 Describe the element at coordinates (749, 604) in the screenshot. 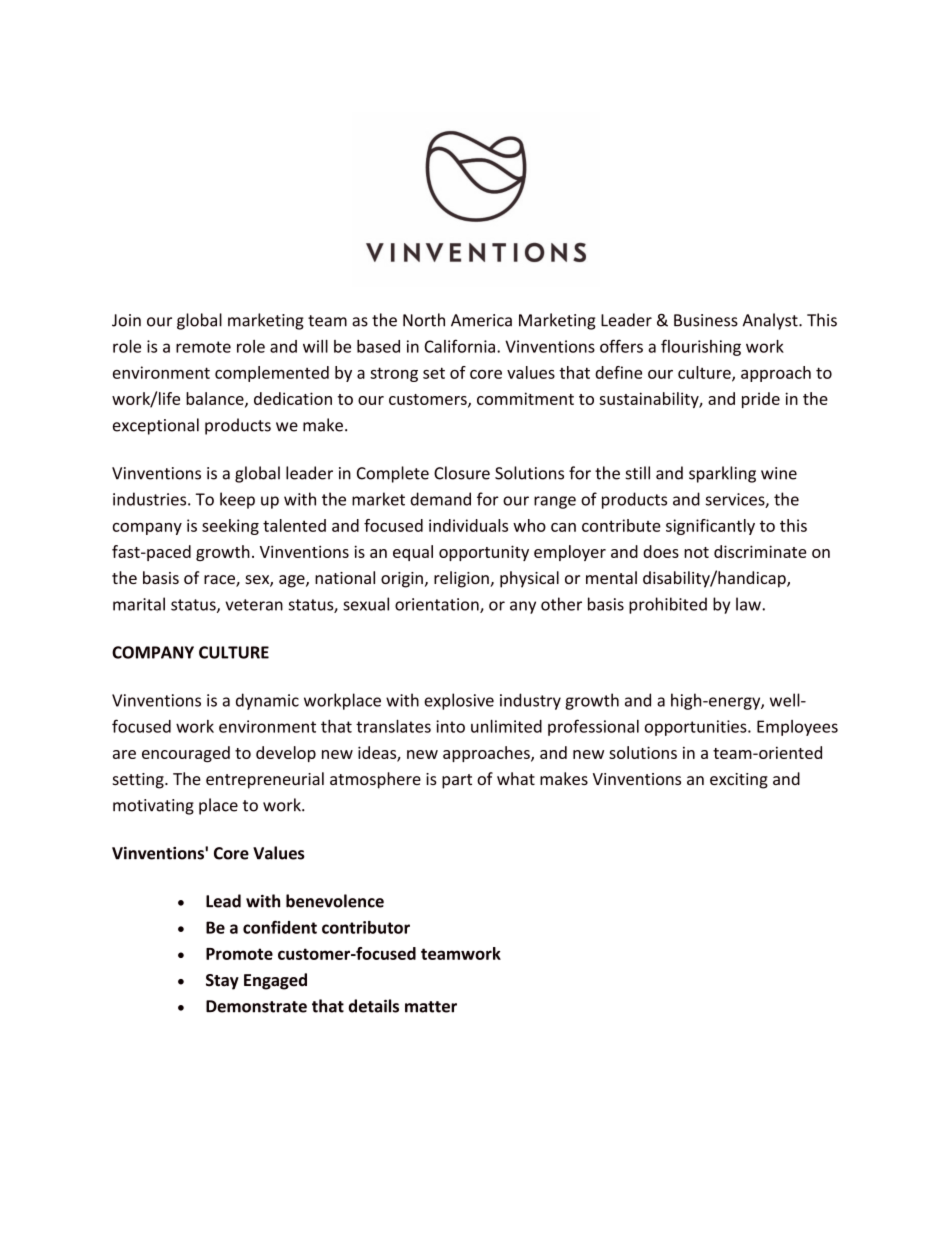

I see `law` at that location.
